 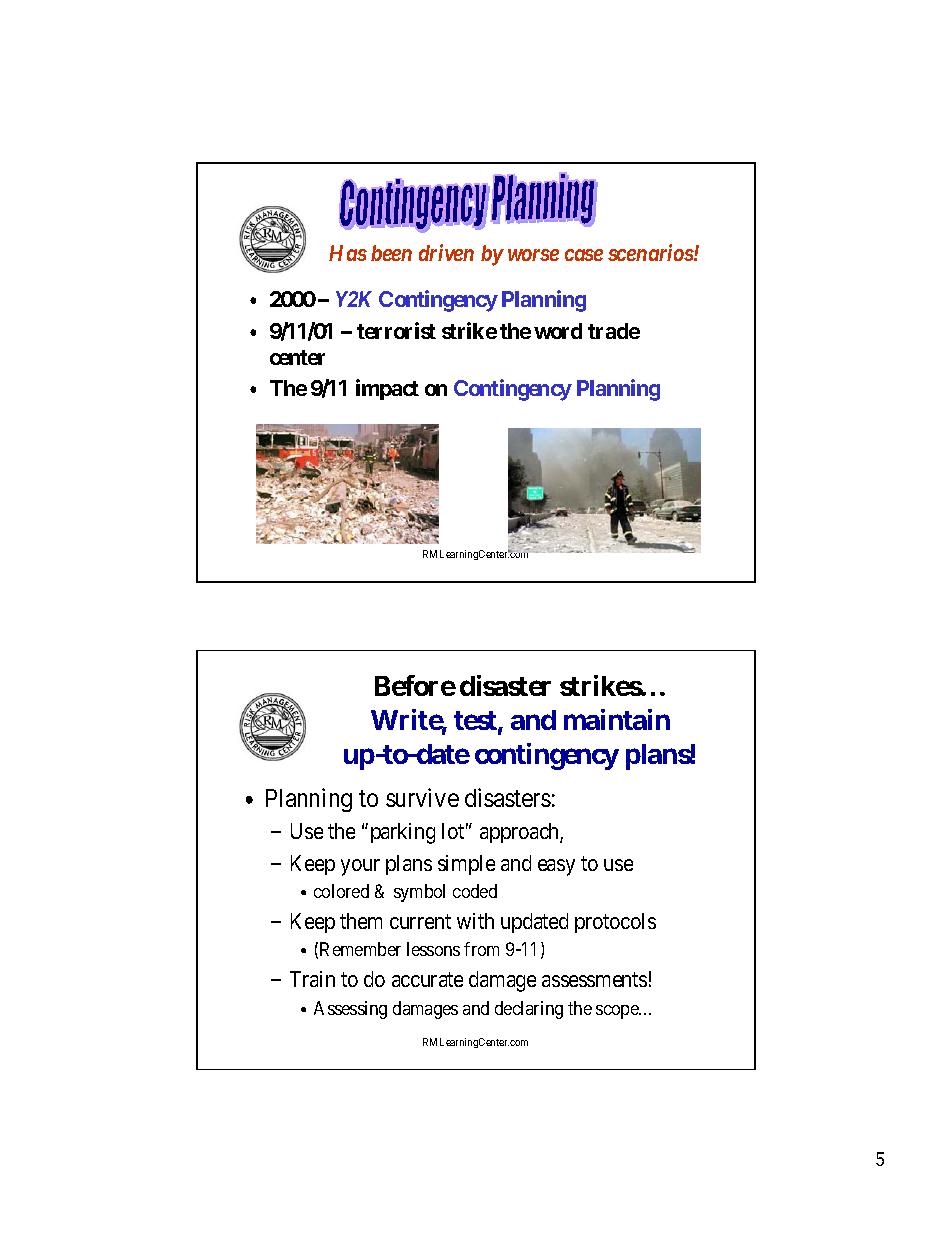 What do you see at coordinates (615, 923) in the screenshot?
I see `protocols` at bounding box center [615, 923].
